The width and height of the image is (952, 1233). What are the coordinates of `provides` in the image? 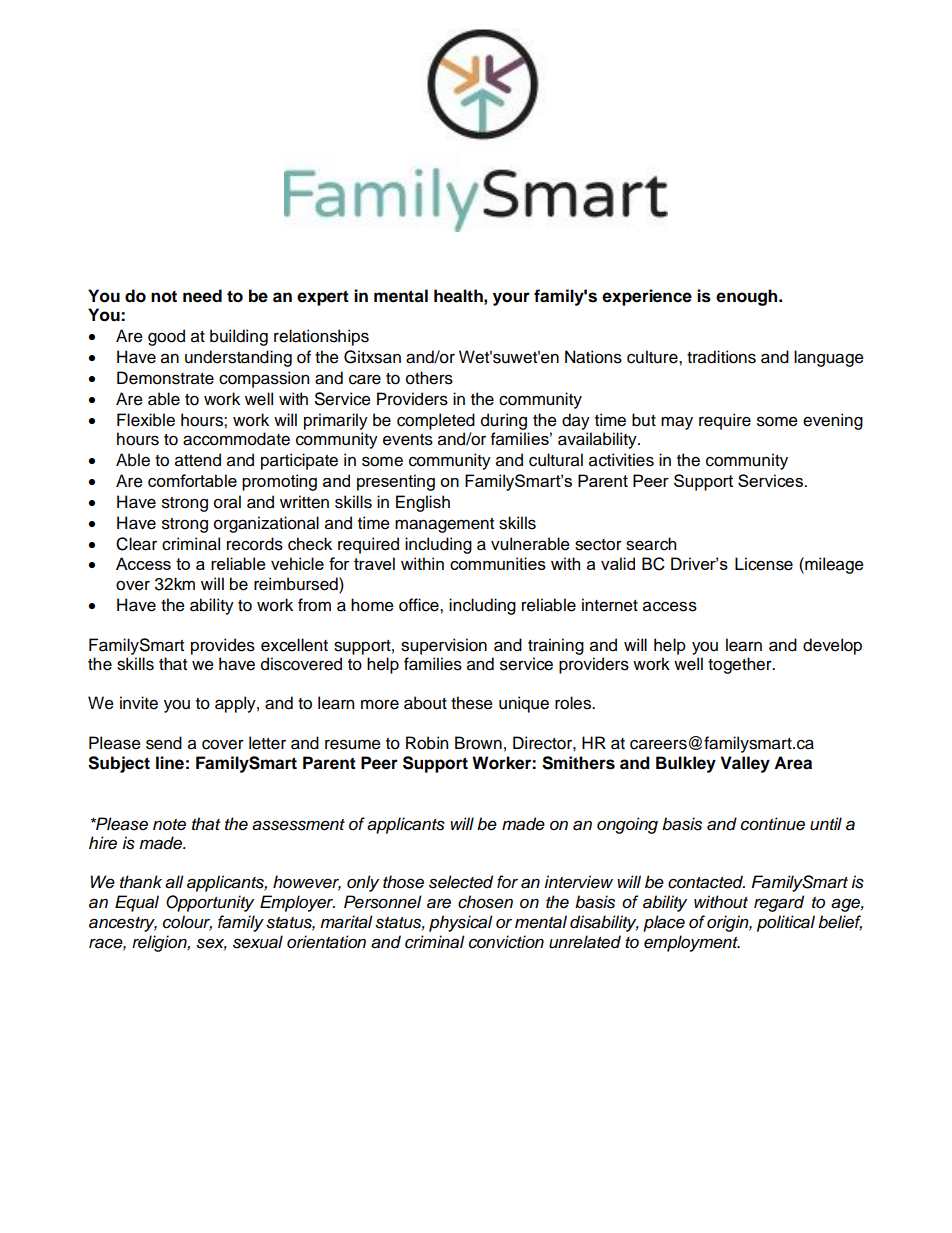 It's located at (223, 646).
